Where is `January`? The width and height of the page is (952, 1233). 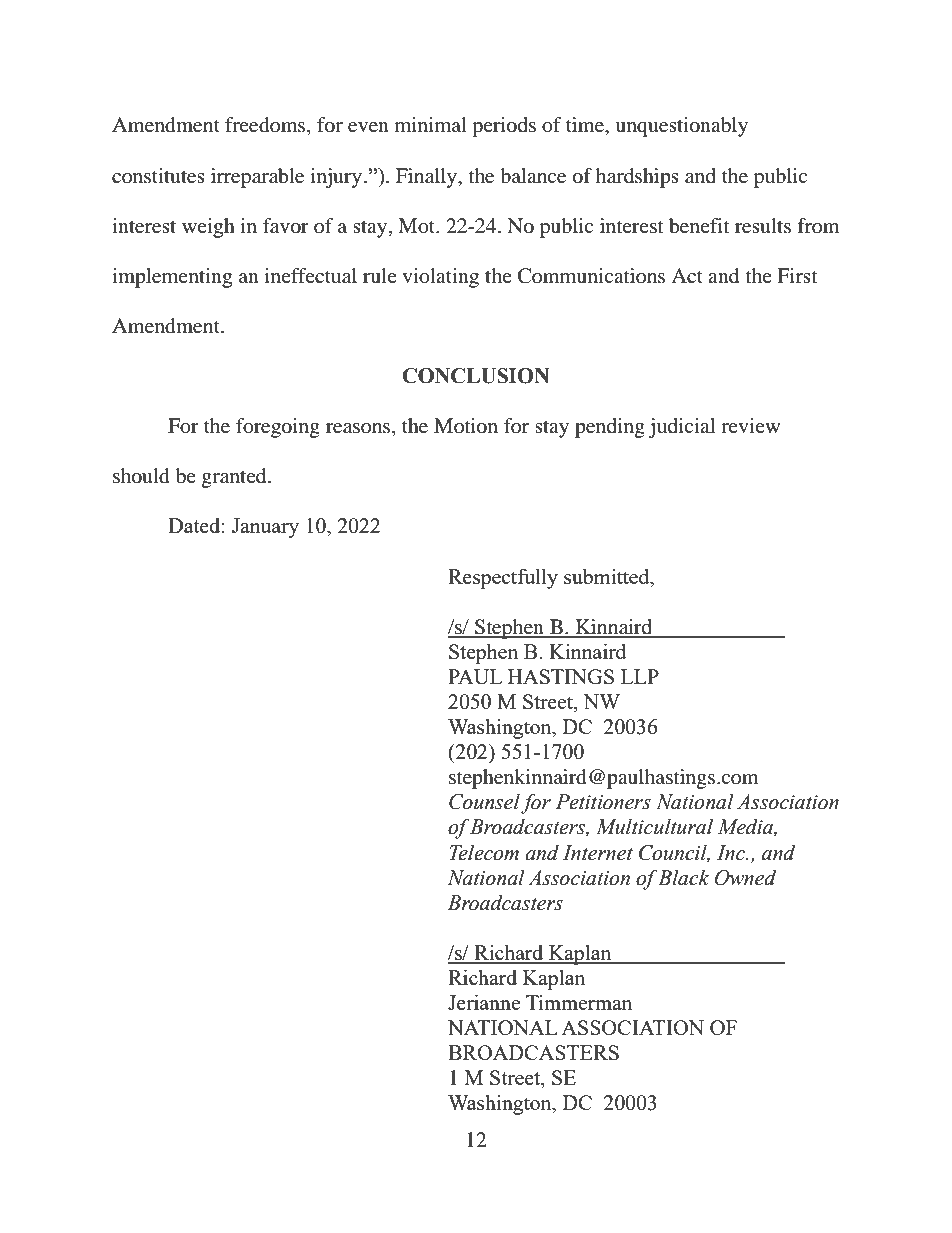 January is located at coordinates (265, 528).
